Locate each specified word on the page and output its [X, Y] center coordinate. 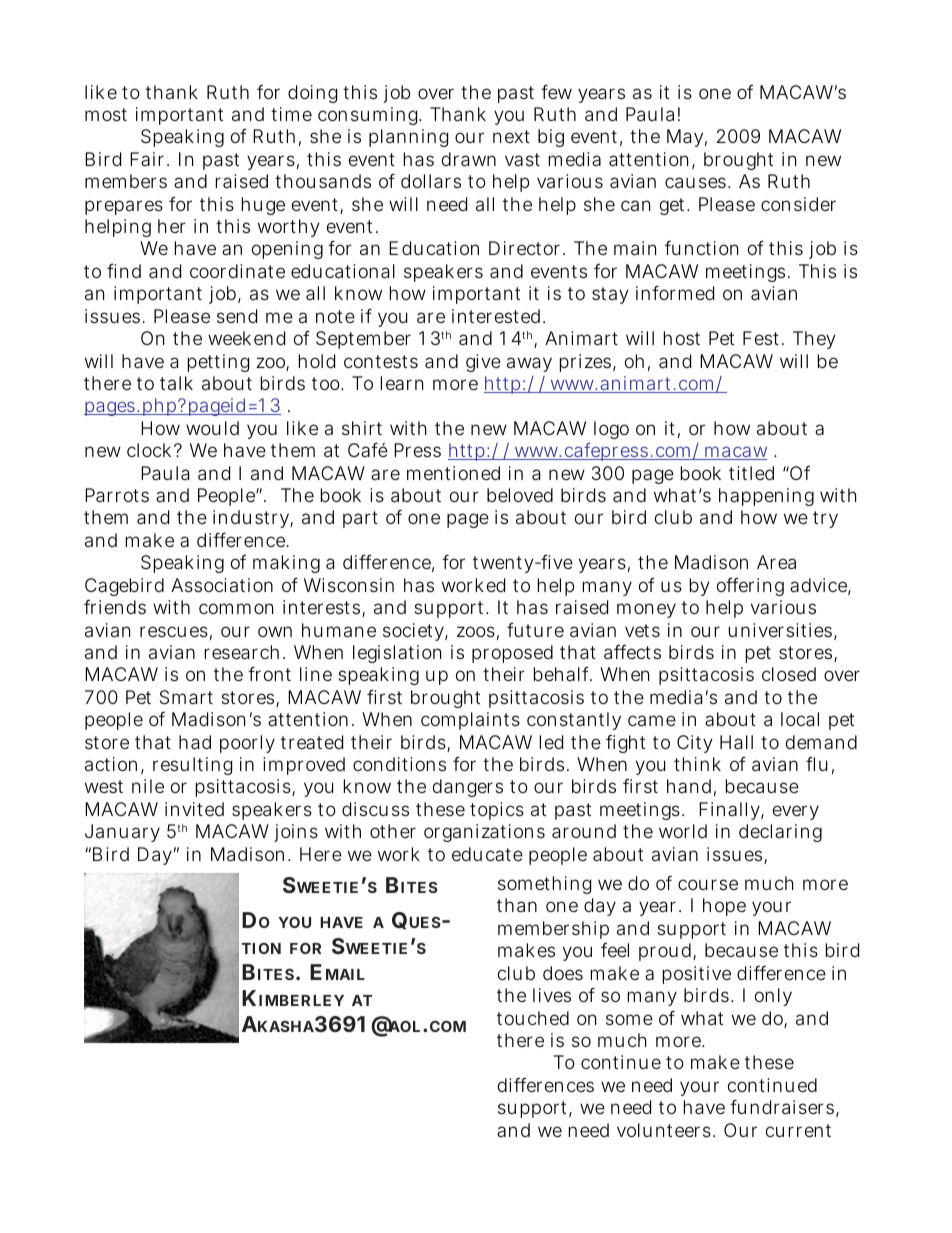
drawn [469, 159]
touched [533, 1018]
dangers [468, 788]
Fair [149, 159]
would [212, 428]
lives [552, 995]
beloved [520, 495]
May [687, 138]
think [697, 764]
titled [751, 473]
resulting [192, 766]
